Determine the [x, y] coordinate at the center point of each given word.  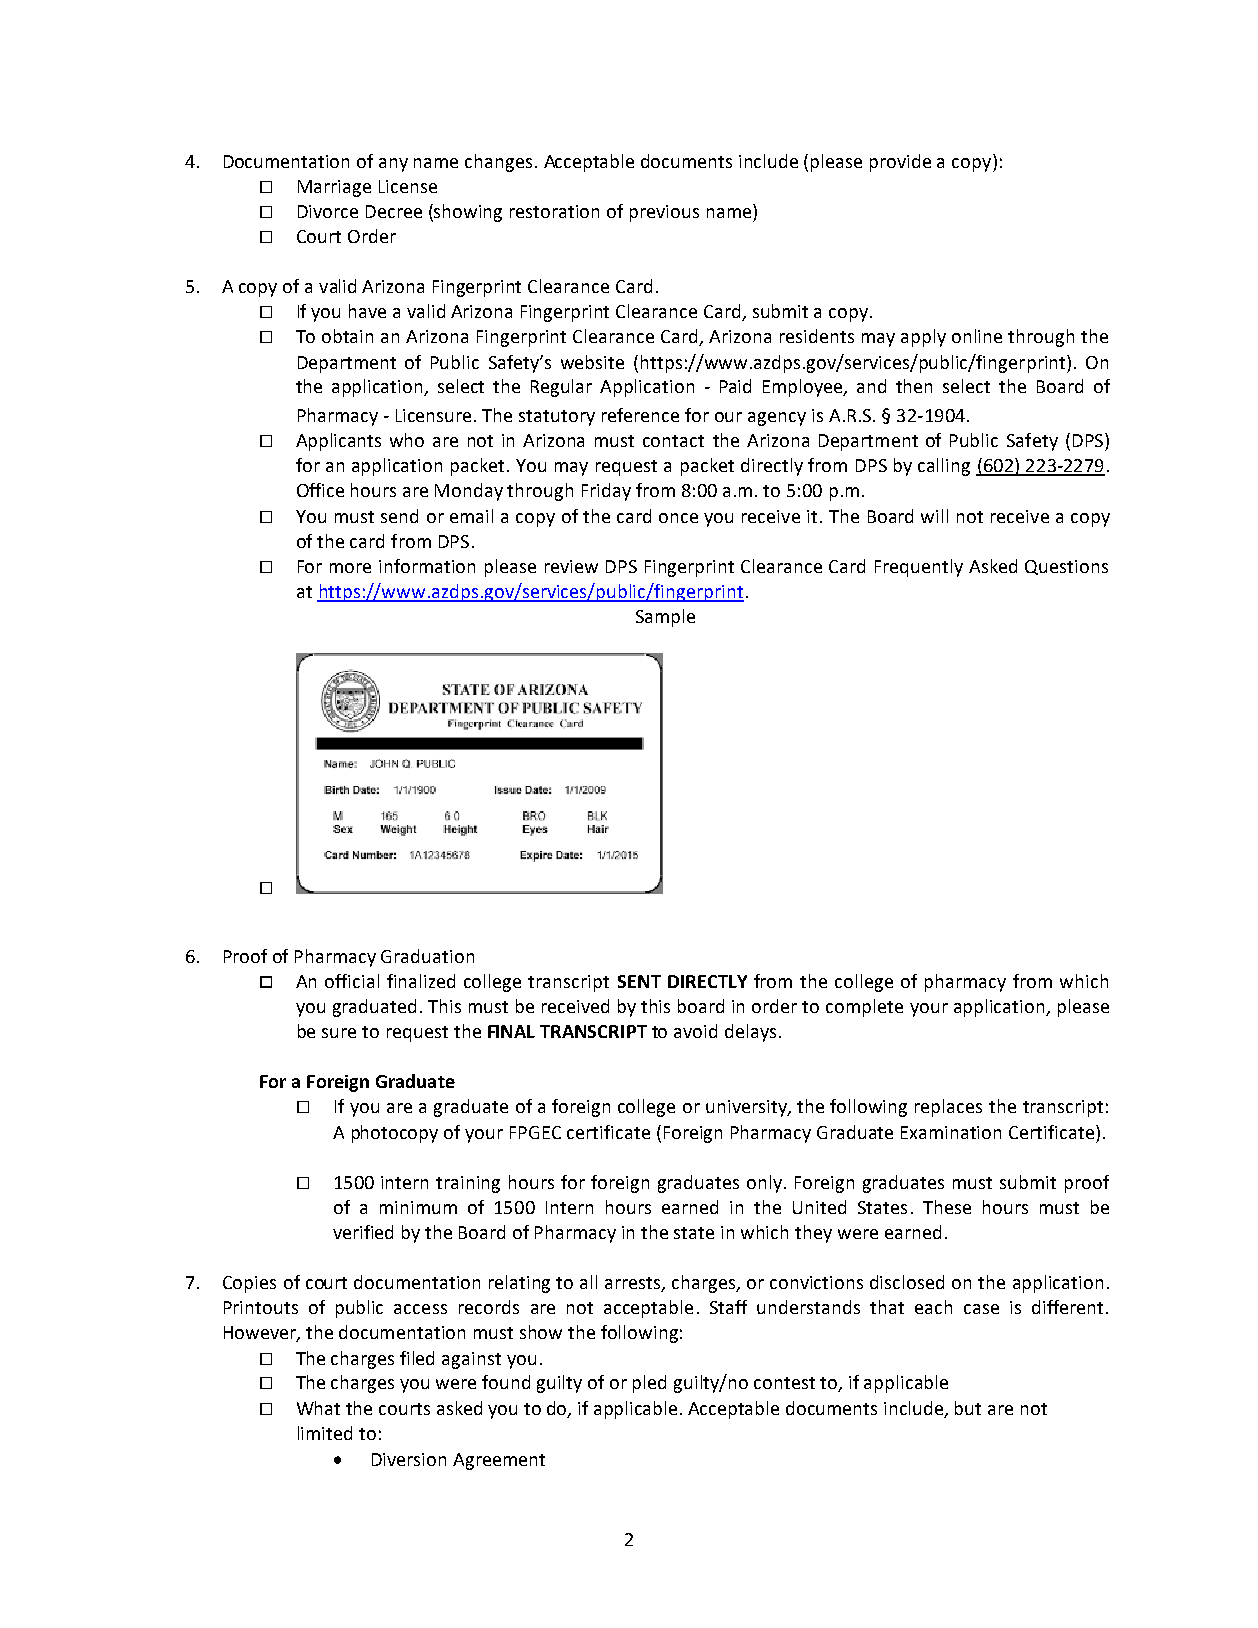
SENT [639, 981]
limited [325, 1433]
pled [649, 1384]
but [968, 1408]
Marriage [334, 188]
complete [864, 1008]
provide [900, 163]
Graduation [427, 956]
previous [664, 213]
